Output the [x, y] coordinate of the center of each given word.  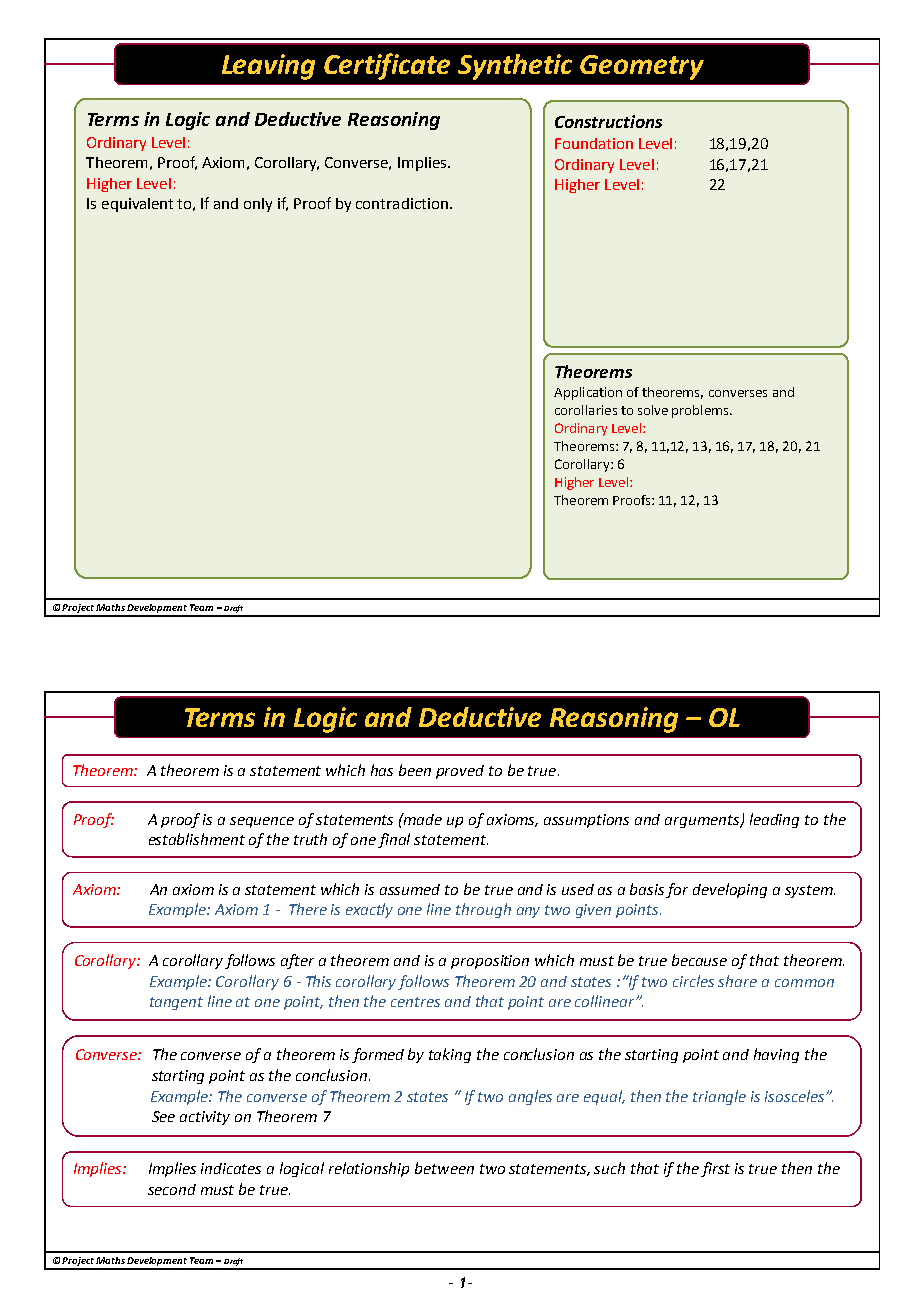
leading [774, 820]
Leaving [268, 67]
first [715, 1169]
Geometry [642, 67]
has [382, 770]
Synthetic [515, 67]
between [444, 1168]
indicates [231, 1168]
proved [460, 772]
